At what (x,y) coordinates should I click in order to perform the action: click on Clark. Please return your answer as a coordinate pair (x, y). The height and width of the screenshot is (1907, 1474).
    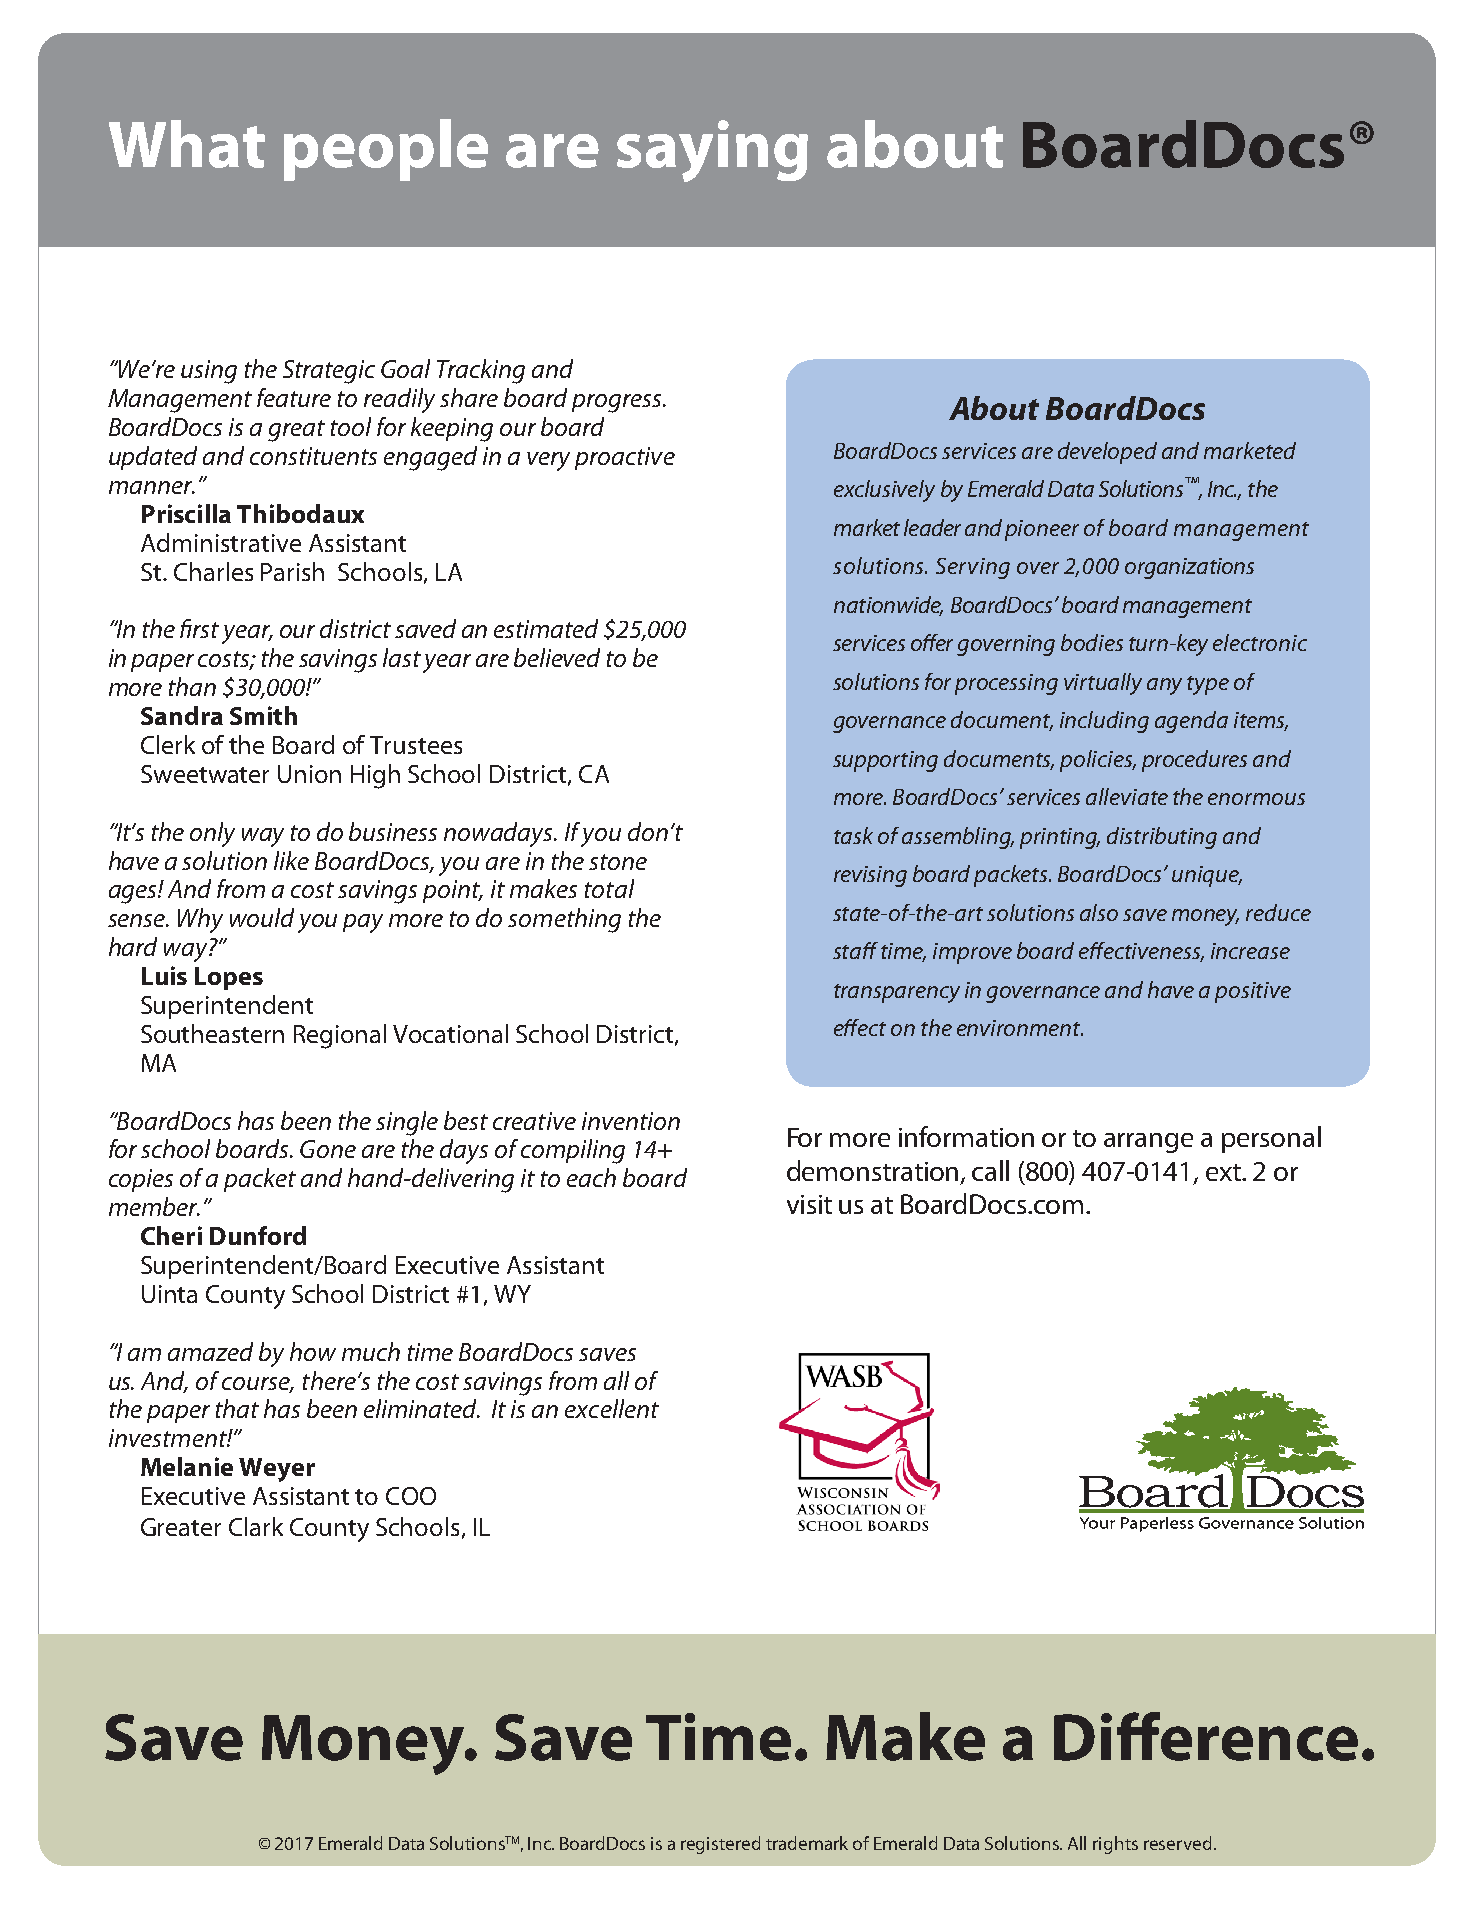
    Looking at the image, I should click on (256, 1526).
